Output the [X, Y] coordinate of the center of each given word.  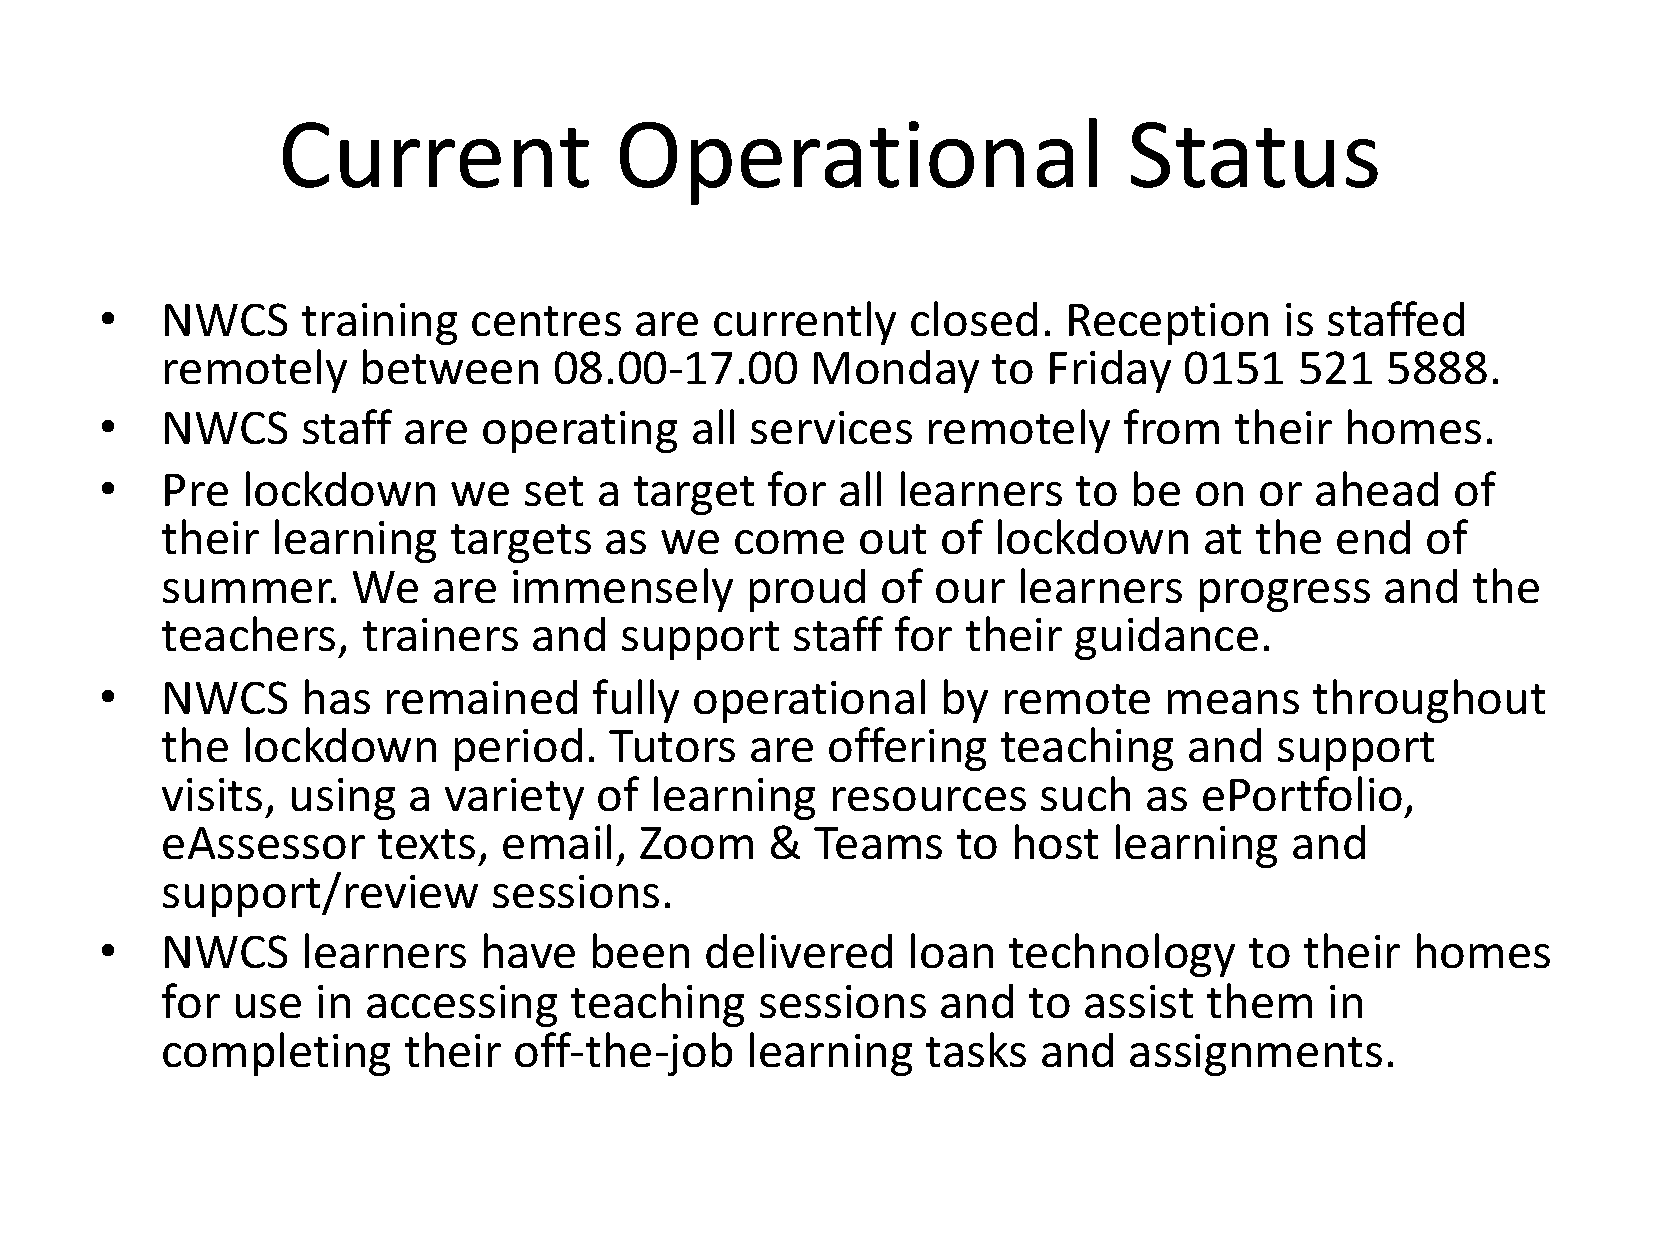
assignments [1256, 1055]
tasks [976, 1049]
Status [1254, 155]
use [268, 1006]
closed [974, 318]
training [379, 324]
